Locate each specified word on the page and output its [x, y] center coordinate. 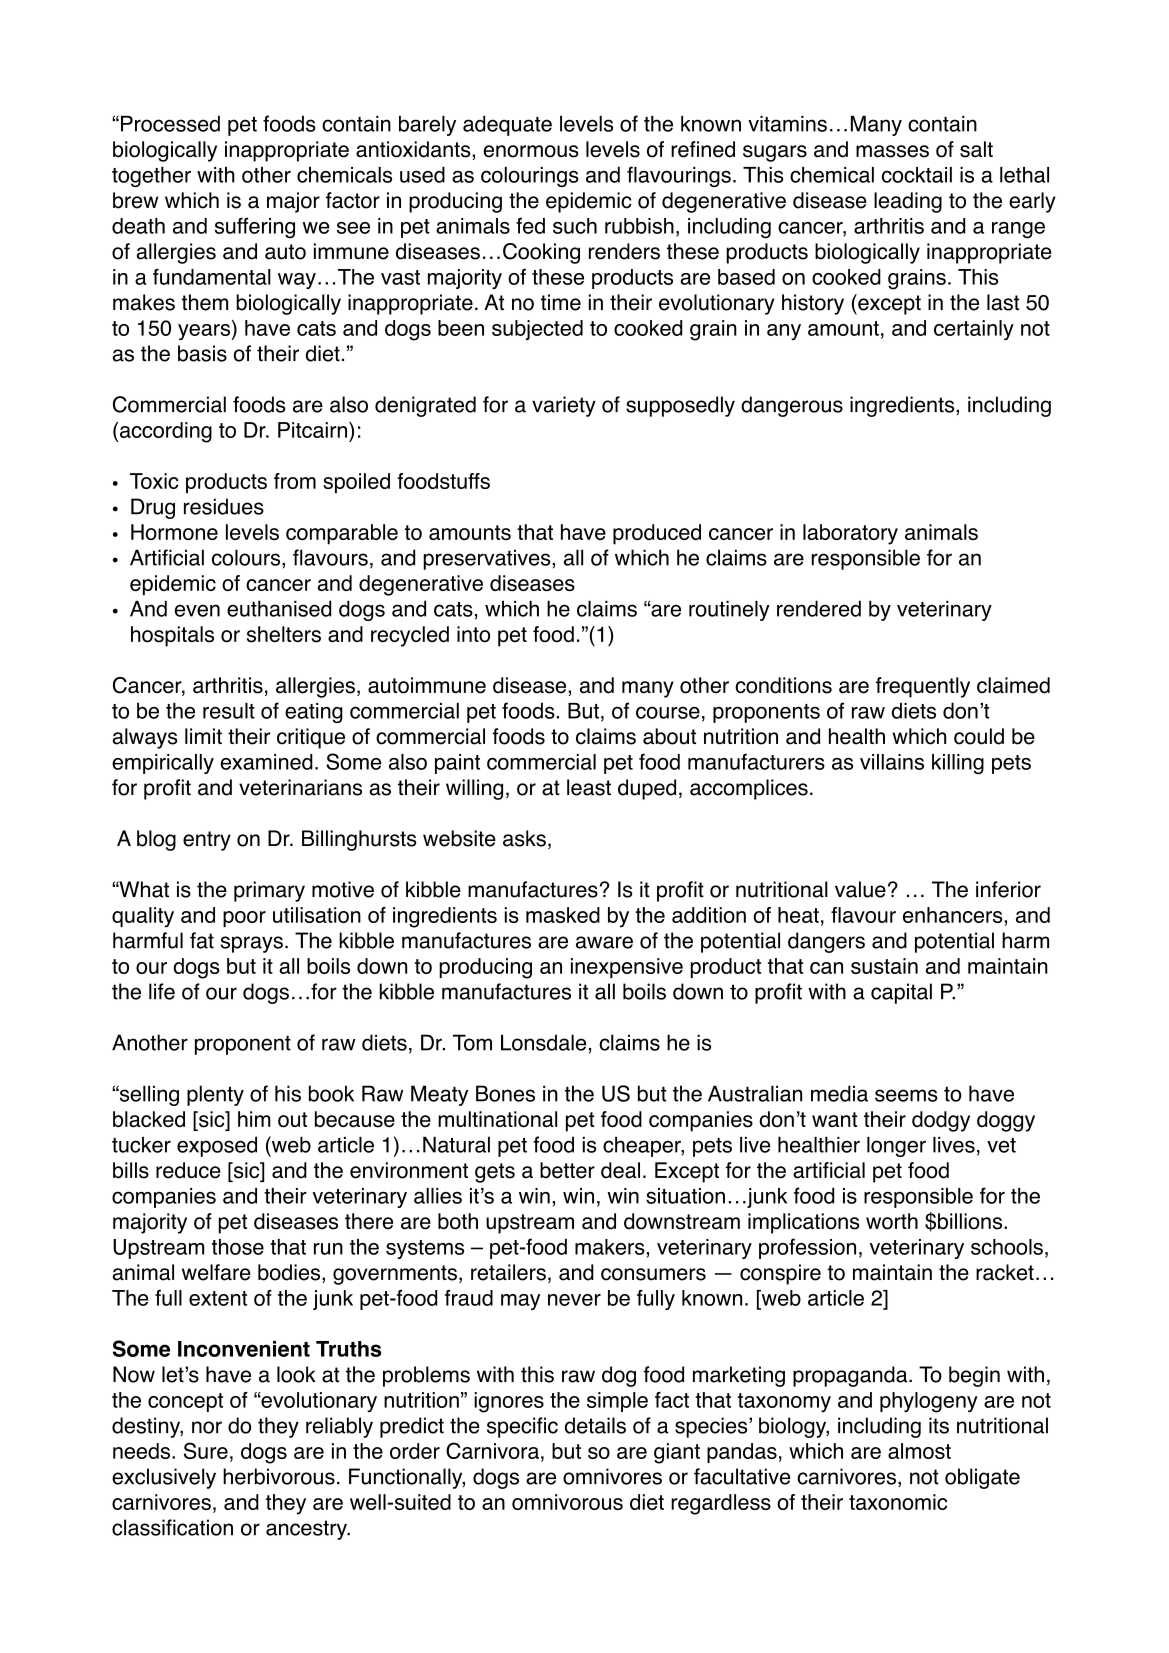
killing [958, 764]
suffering [255, 227]
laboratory [850, 534]
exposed [217, 1146]
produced [657, 534]
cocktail [917, 175]
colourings [530, 177]
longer [896, 1147]
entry [207, 841]
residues [224, 506]
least [589, 787]
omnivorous [567, 1502]
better [567, 1170]
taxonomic [898, 1502]
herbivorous [279, 1476]
